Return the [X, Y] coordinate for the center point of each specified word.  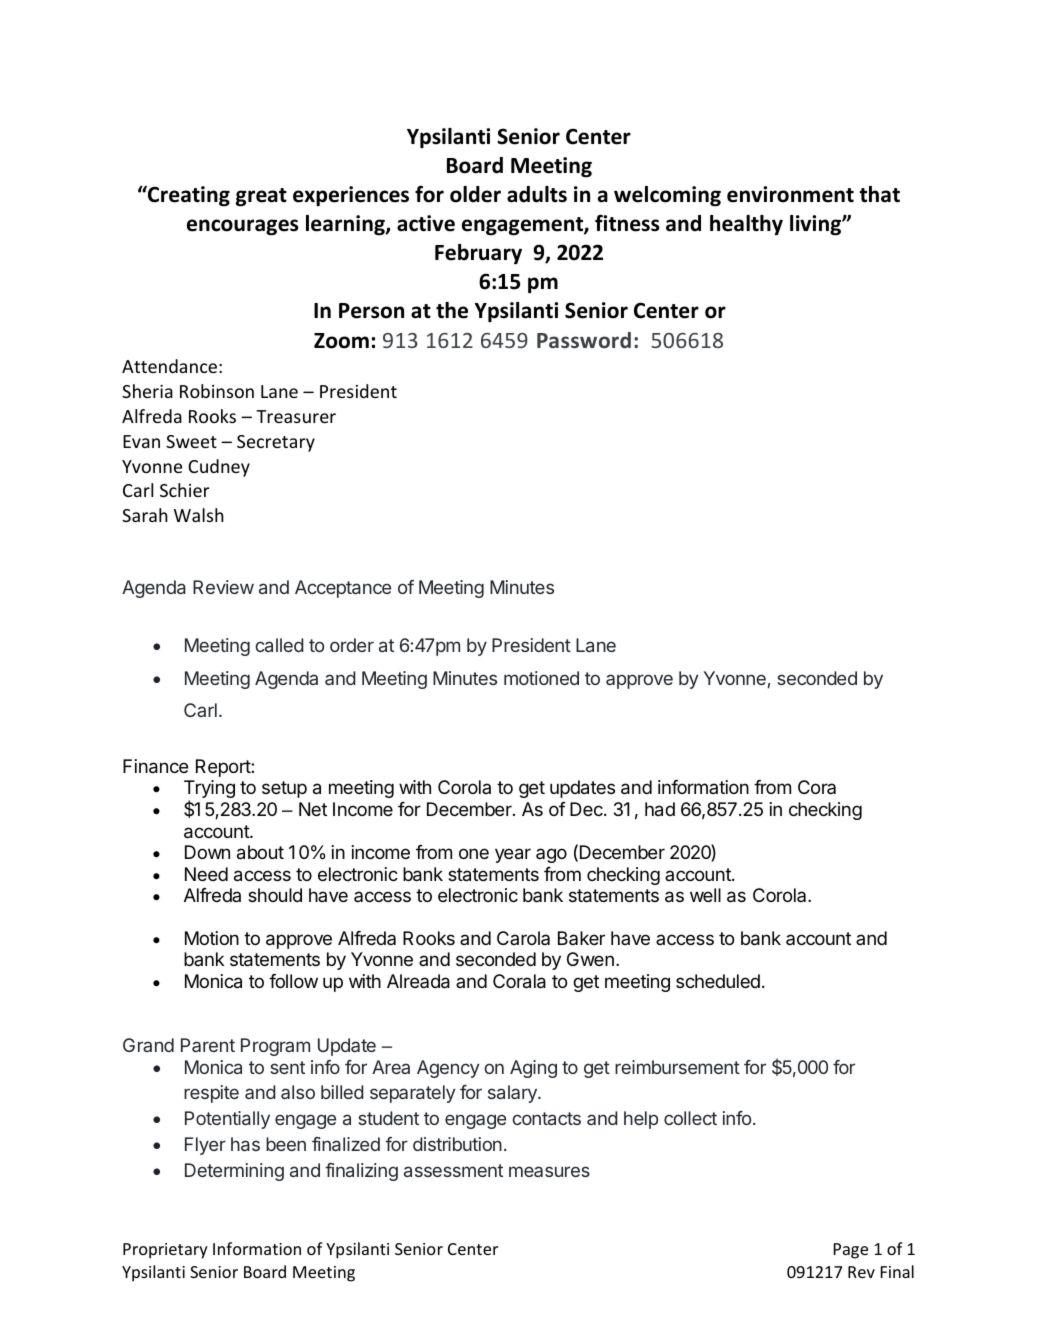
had [660, 809]
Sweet [191, 441]
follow [293, 981]
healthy [746, 225]
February [478, 254]
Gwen [590, 959]
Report [224, 768]
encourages [243, 227]
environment [790, 194]
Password [584, 340]
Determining [234, 1172]
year [513, 855]
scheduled [718, 981]
